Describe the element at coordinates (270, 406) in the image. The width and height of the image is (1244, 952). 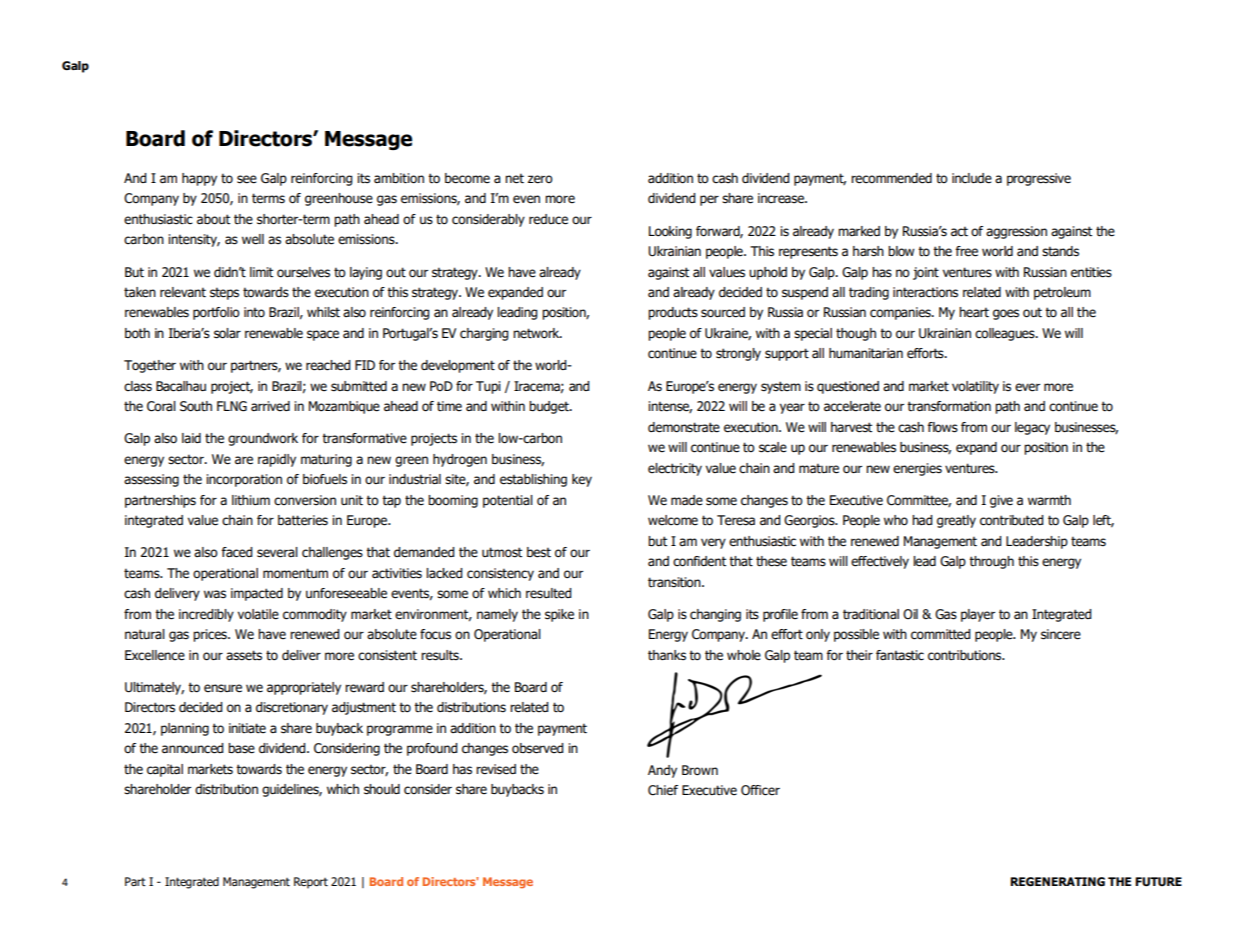
I see `arrived` at that location.
